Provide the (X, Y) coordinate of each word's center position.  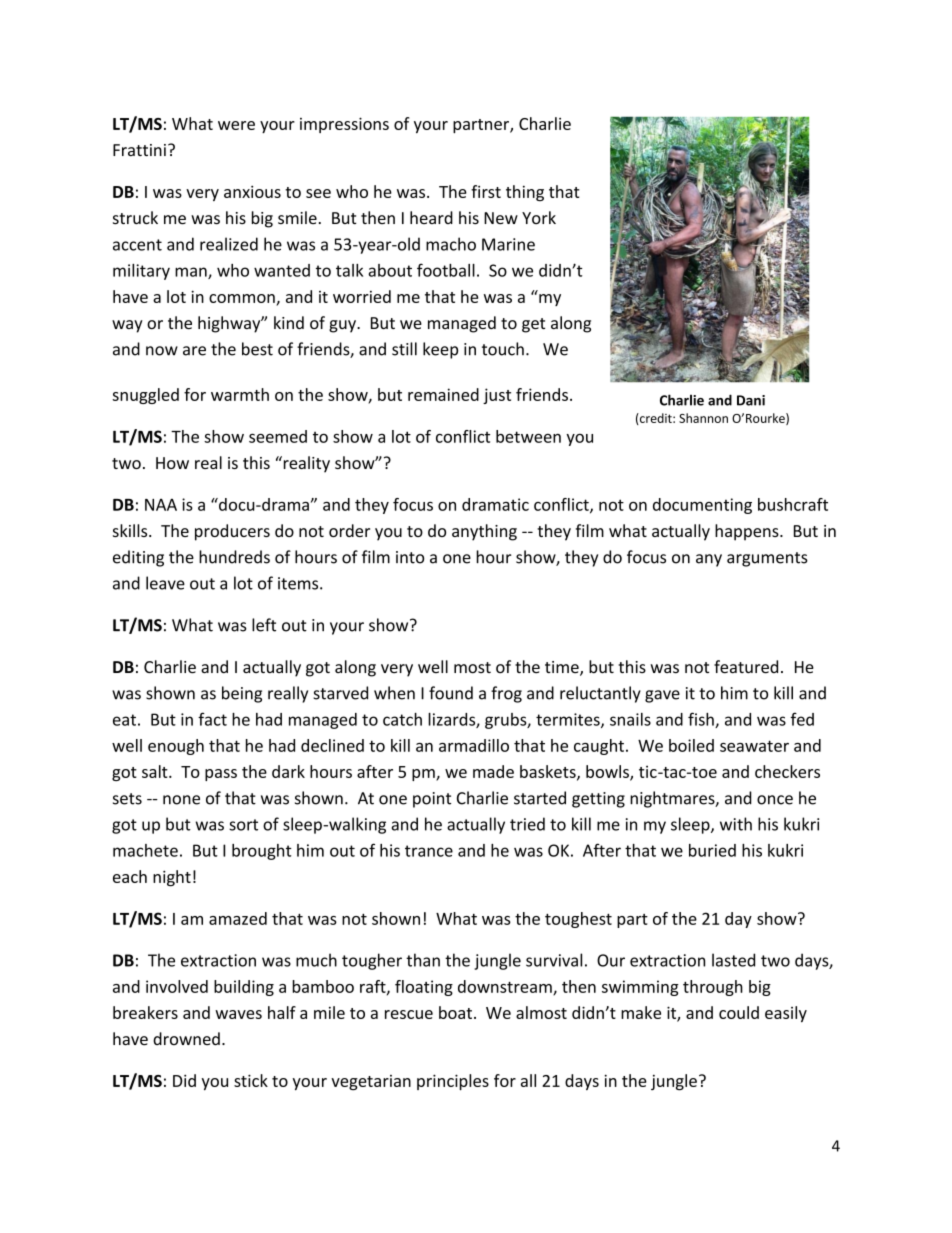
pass (221, 775)
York (539, 217)
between (528, 436)
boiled (691, 745)
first (486, 191)
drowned (186, 1039)
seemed (278, 436)
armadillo (474, 745)
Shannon (703, 418)
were (236, 125)
